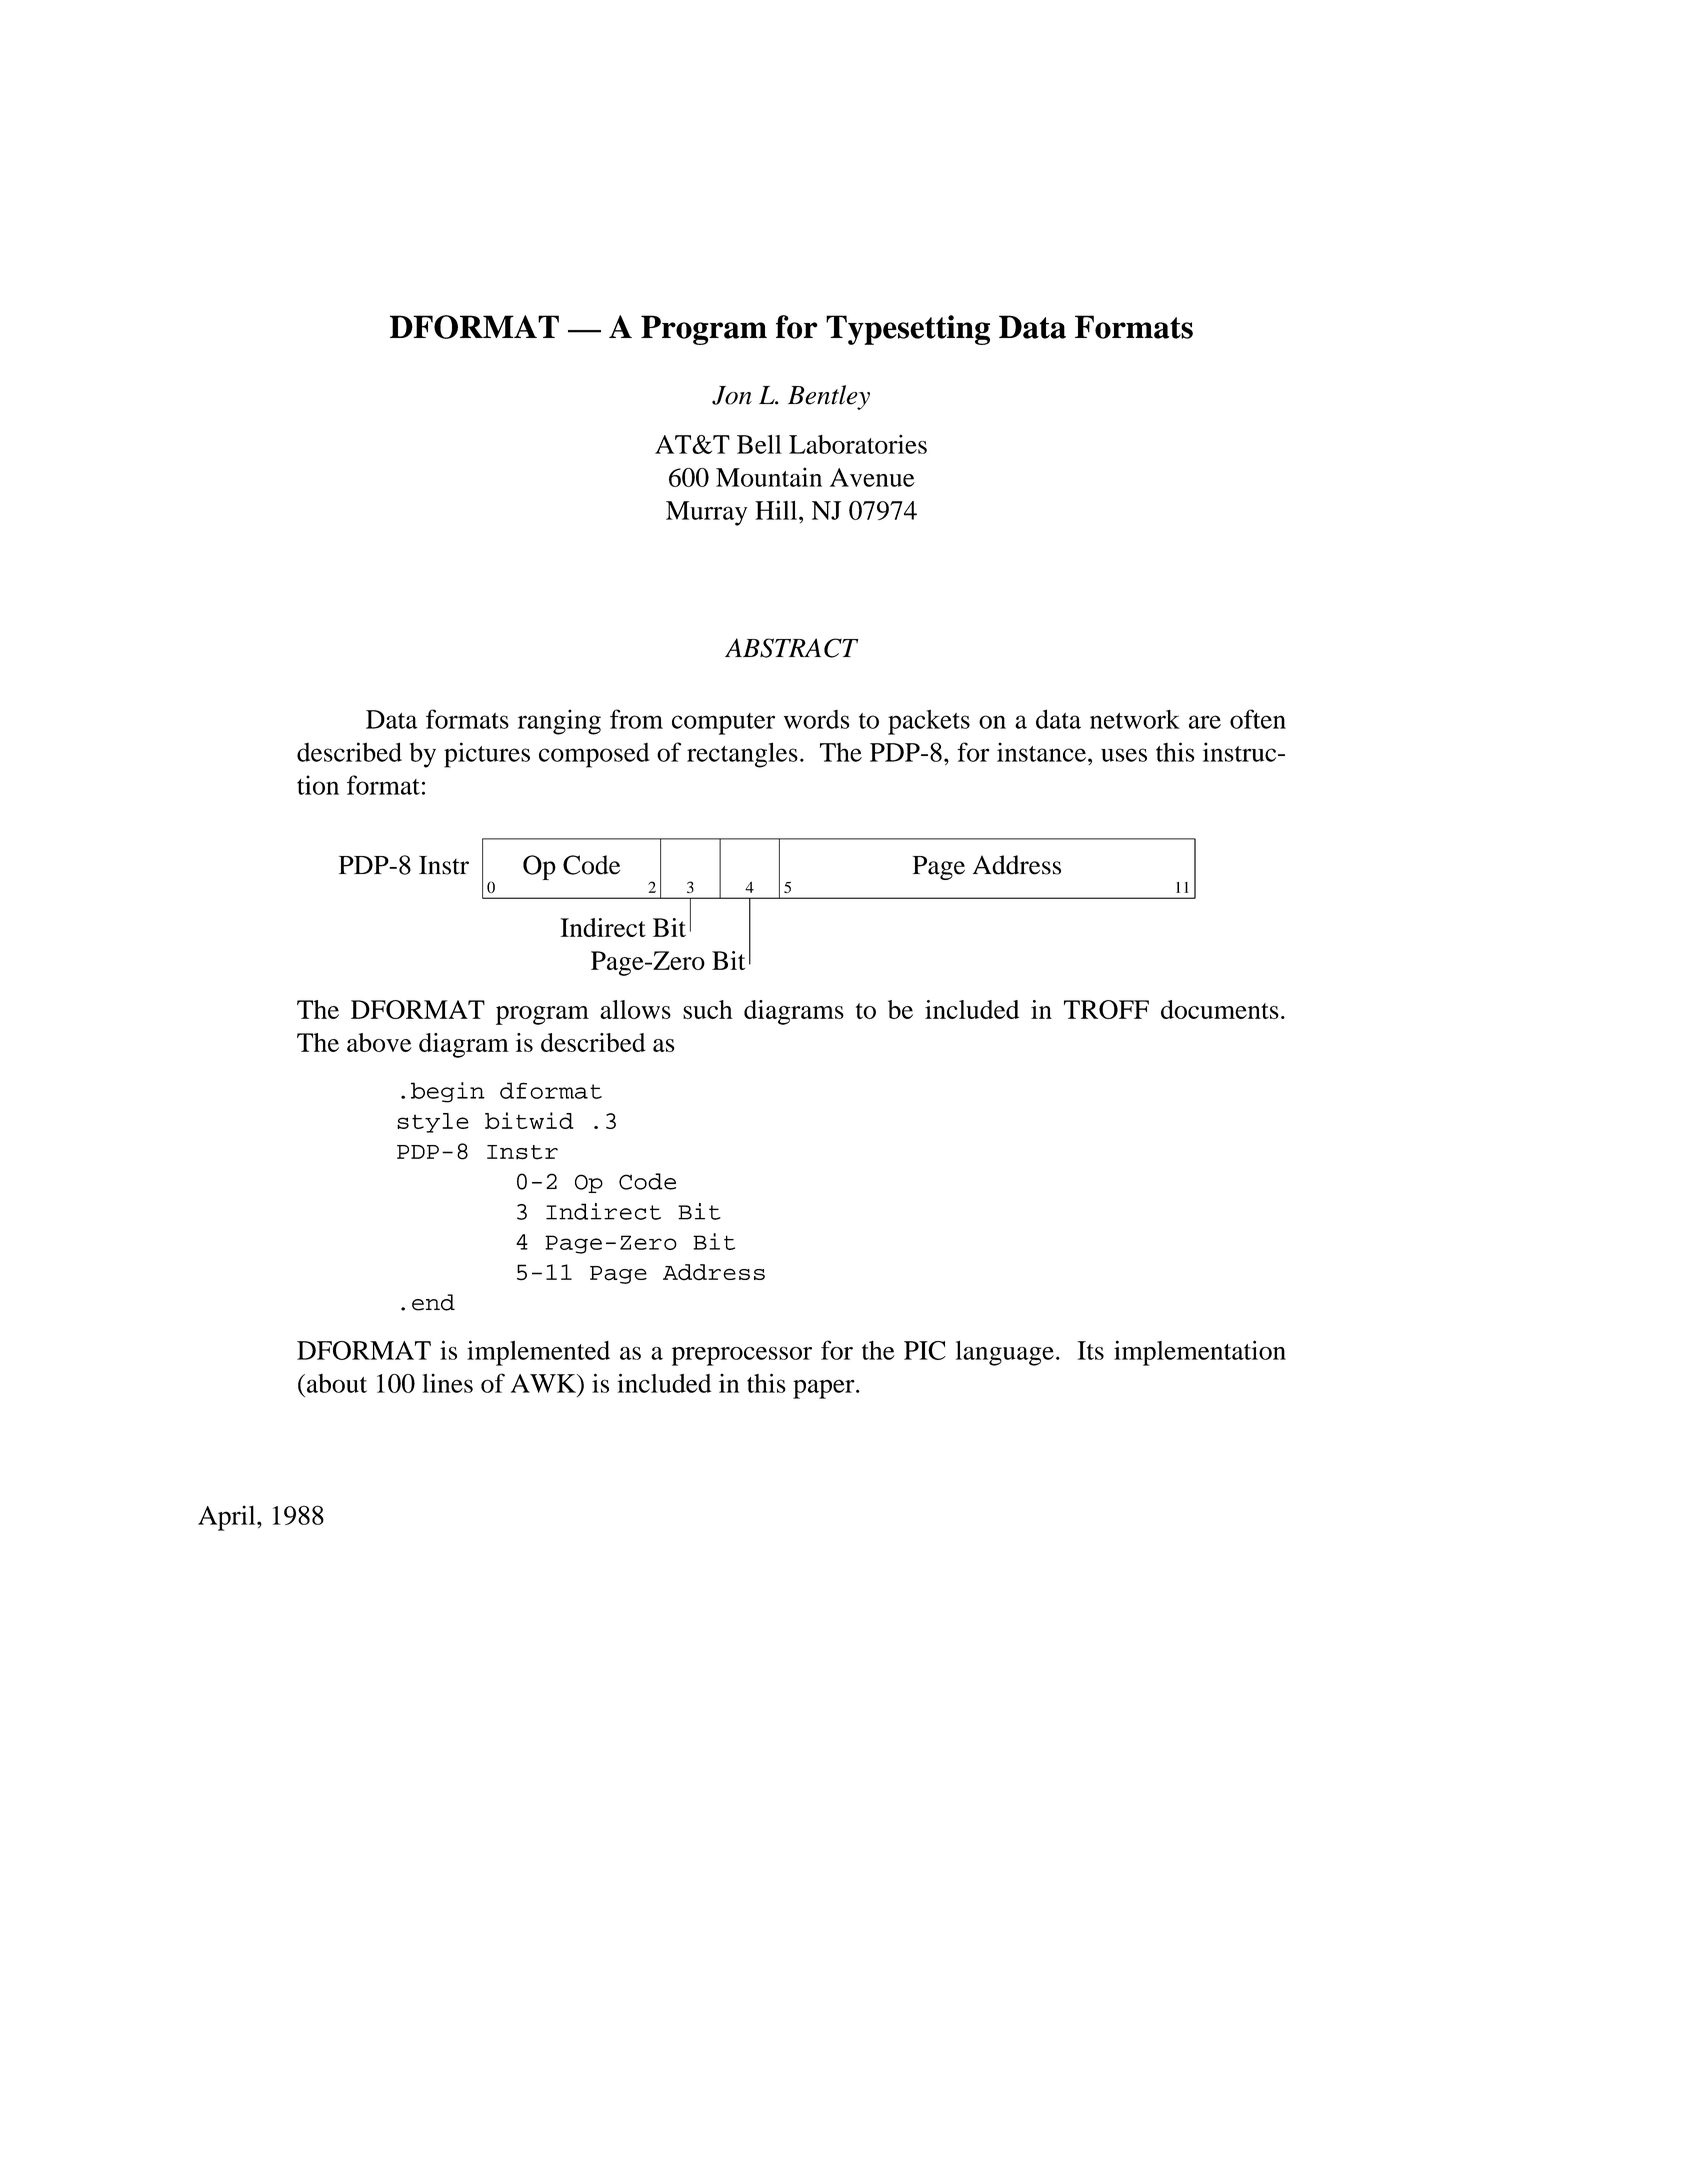  I want to click on April, so click(228, 1518).
